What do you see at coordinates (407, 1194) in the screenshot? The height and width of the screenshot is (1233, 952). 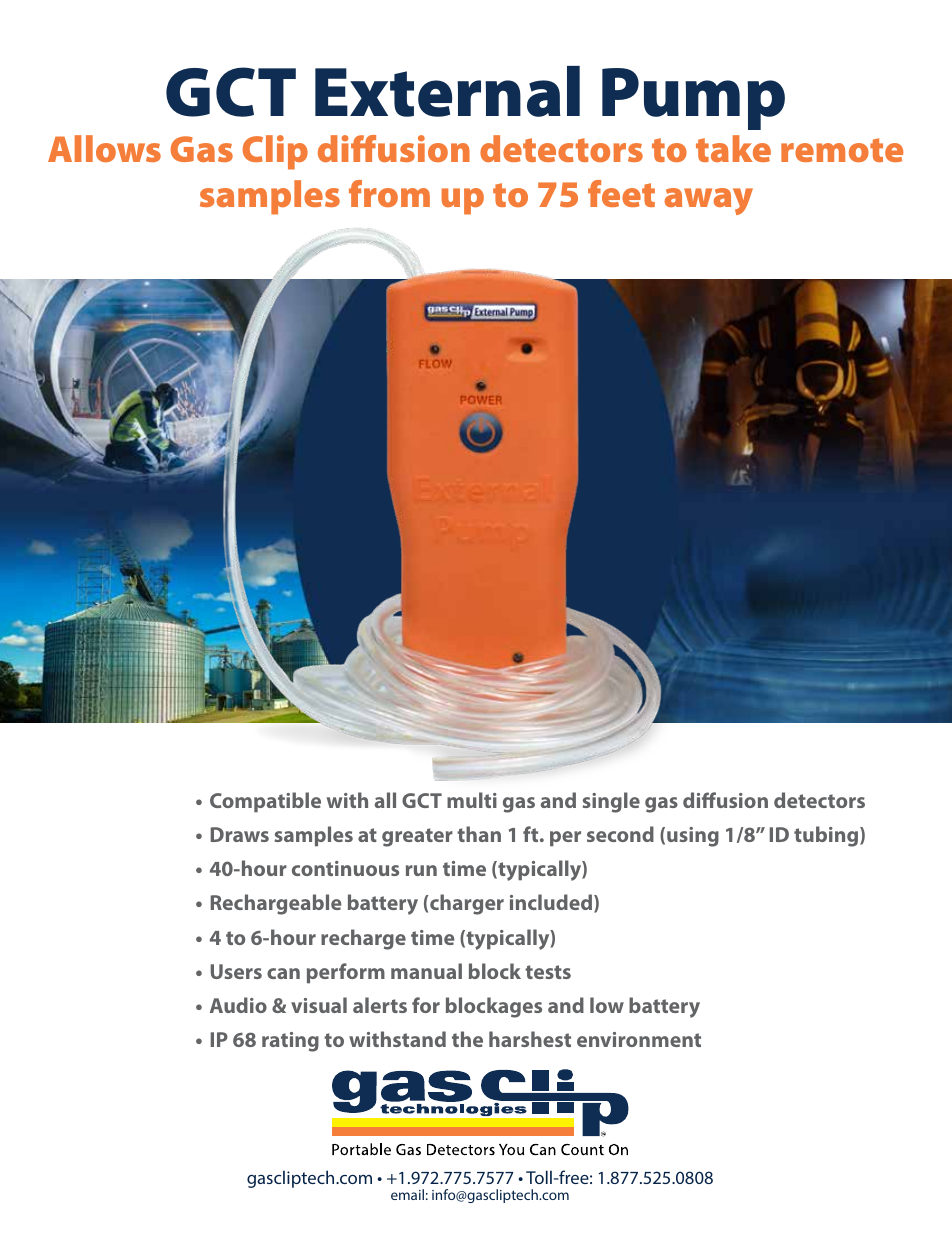 I see `email` at bounding box center [407, 1194].
